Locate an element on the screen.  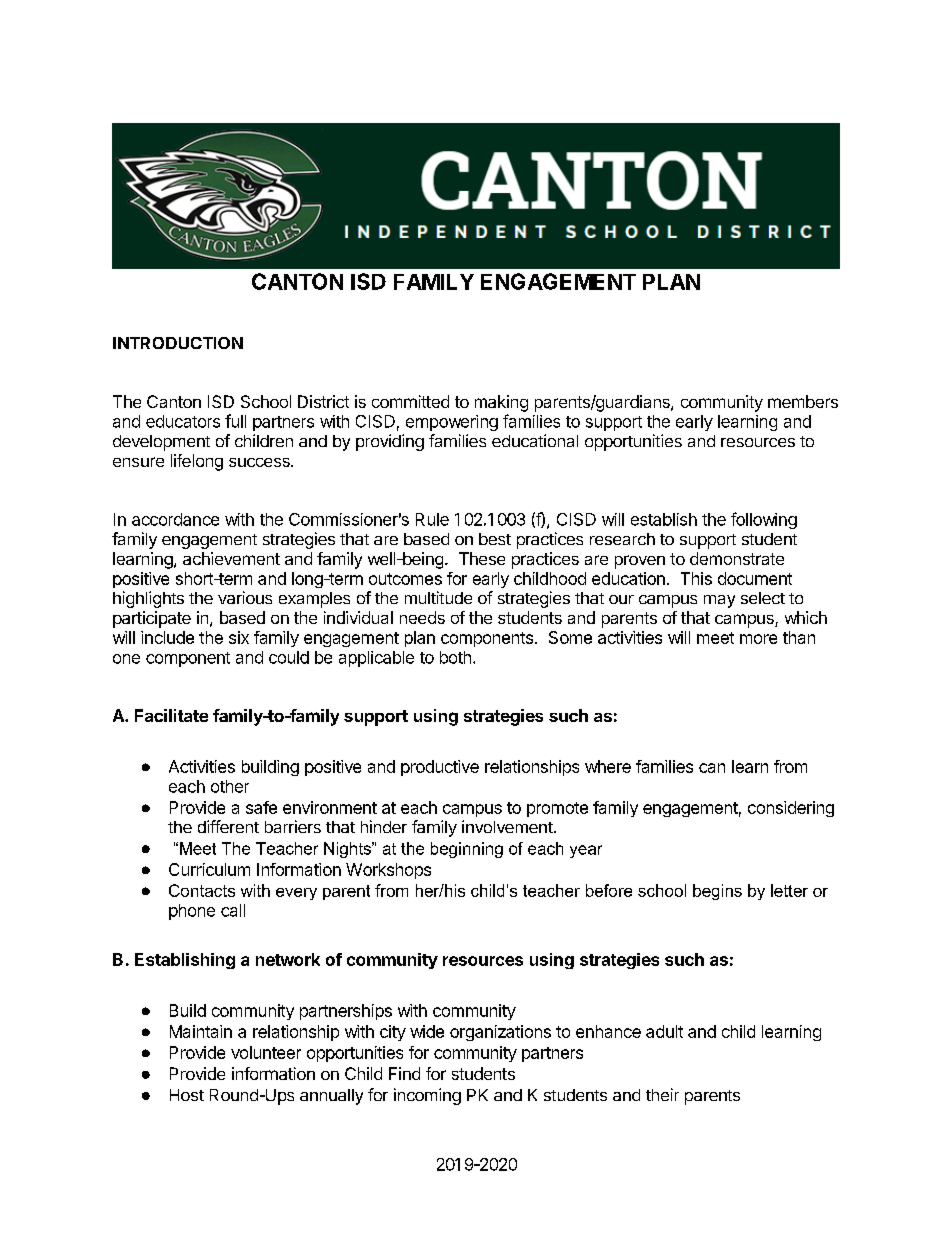
members is located at coordinates (803, 401).
